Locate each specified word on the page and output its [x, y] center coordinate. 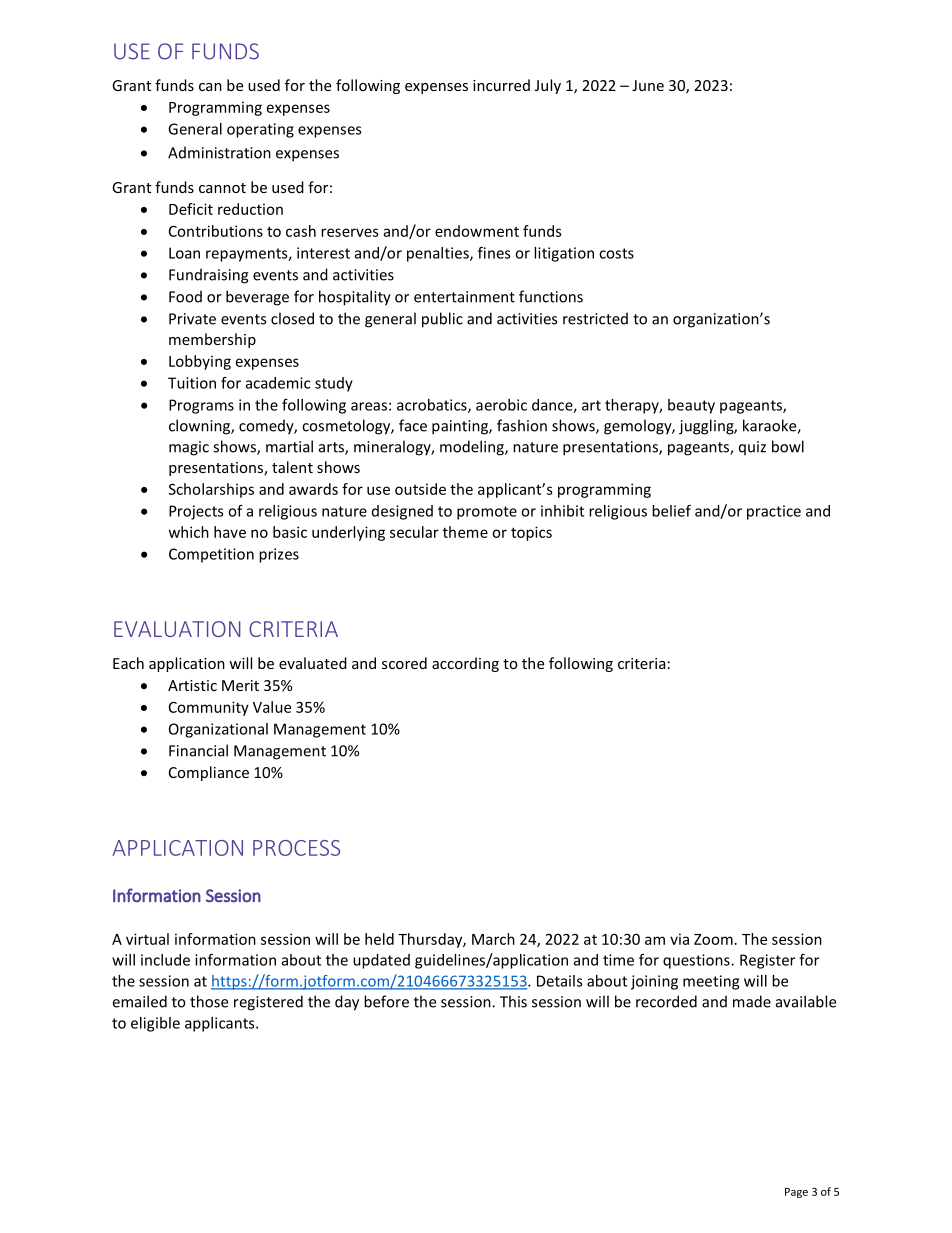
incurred [501, 85]
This [513, 1001]
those [209, 1001]
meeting [711, 982]
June [648, 85]
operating [260, 130]
